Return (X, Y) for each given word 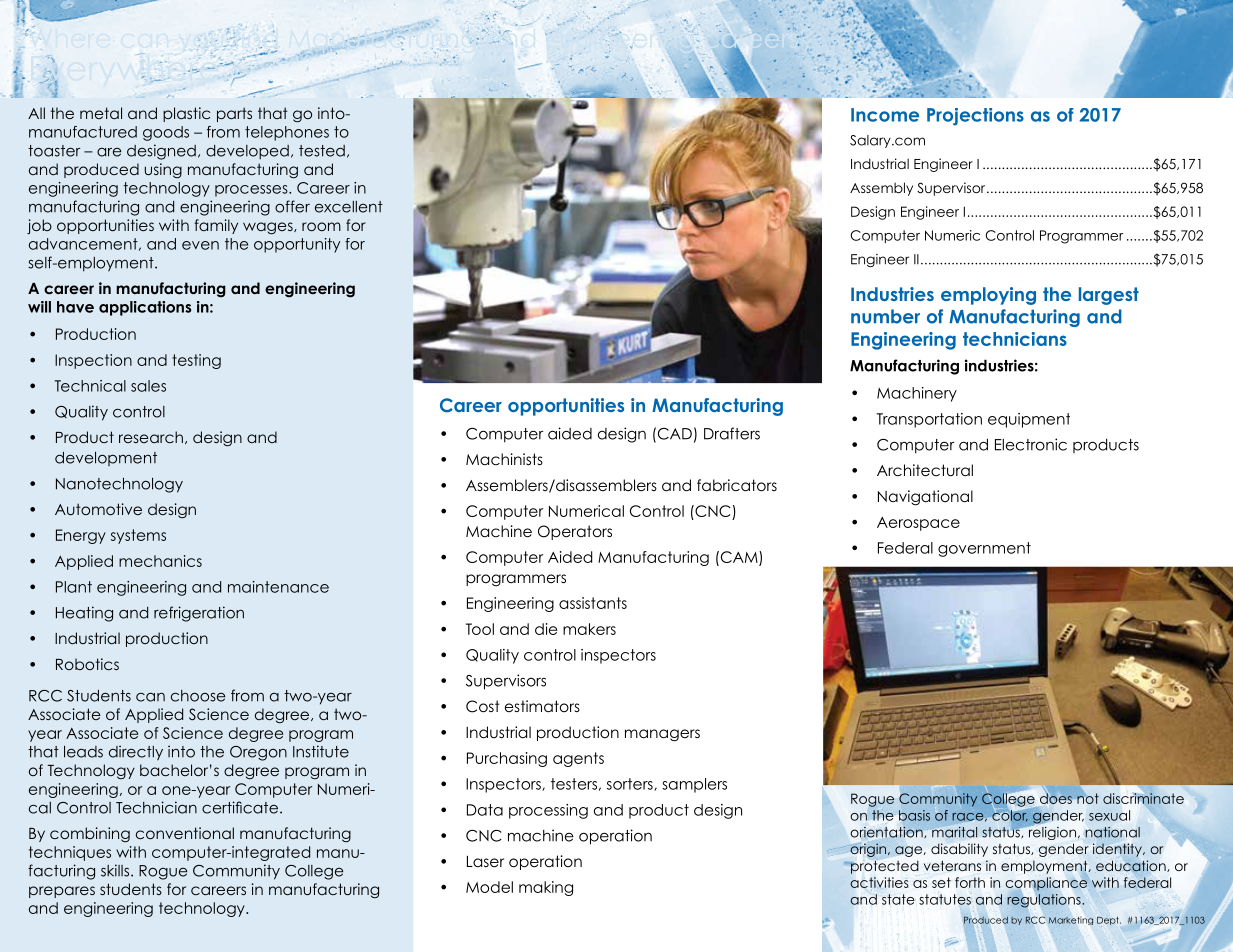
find (254, 38)
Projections (975, 117)
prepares (62, 892)
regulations (1045, 901)
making (546, 888)
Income (885, 115)
